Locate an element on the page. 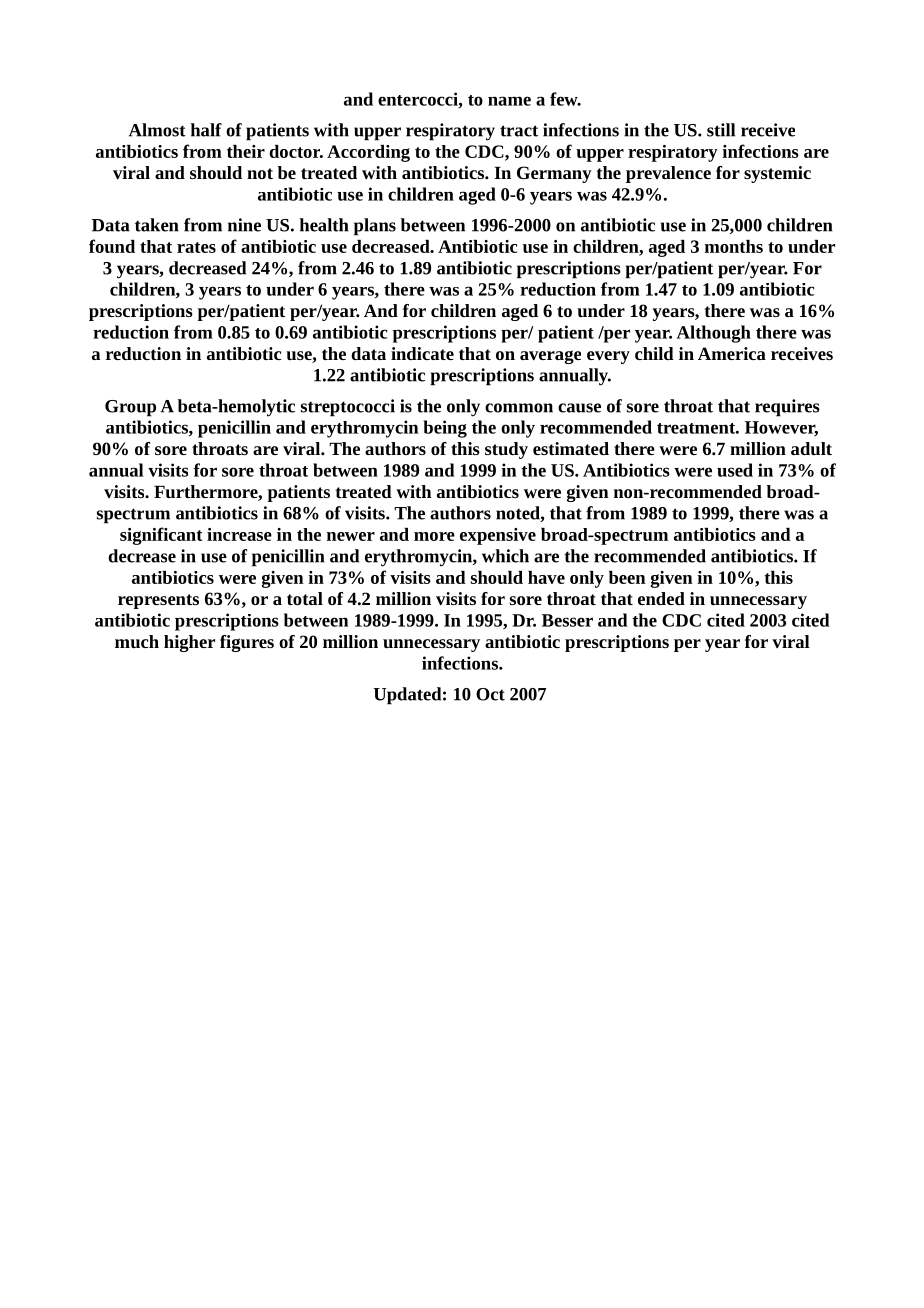  half is located at coordinates (206, 130).
